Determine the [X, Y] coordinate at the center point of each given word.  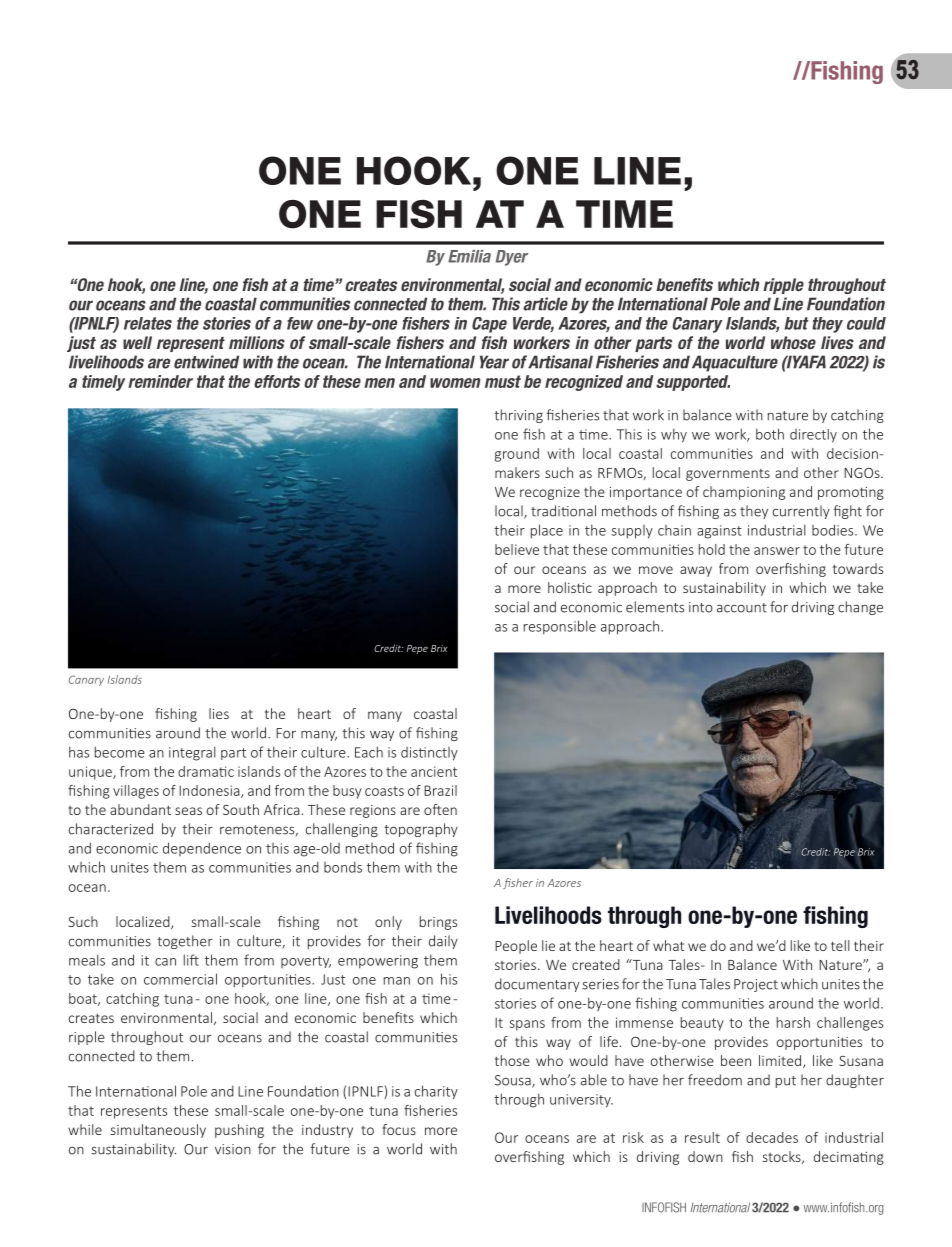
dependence [202, 849]
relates [148, 323]
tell [840, 945]
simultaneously [158, 1131]
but [797, 323]
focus [399, 1129]
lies [219, 713]
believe [517, 549]
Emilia [469, 256]
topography [421, 830]
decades [772, 1137]
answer [777, 551]
